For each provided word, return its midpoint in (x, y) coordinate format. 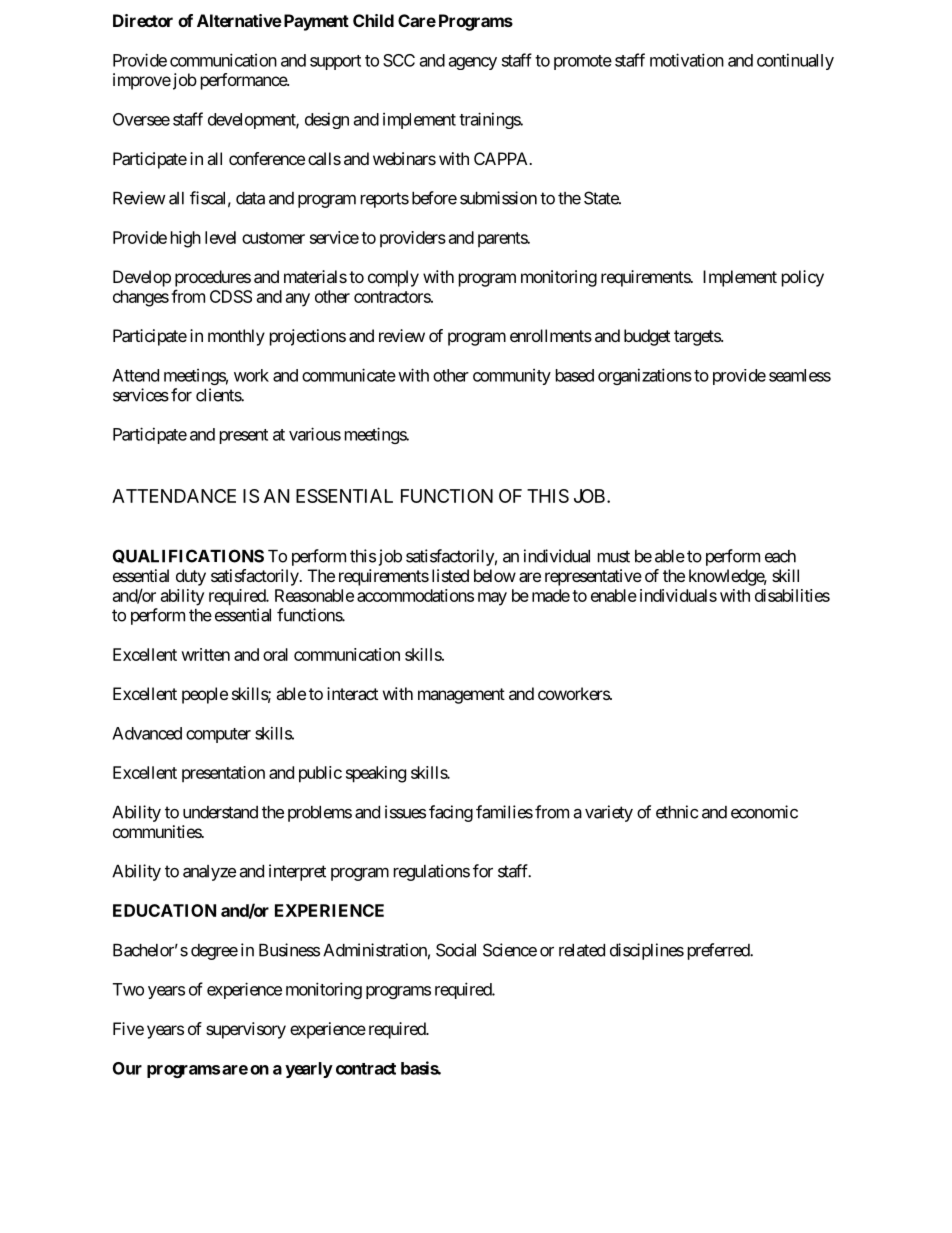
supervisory (246, 1030)
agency (473, 63)
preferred (719, 951)
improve (142, 81)
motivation (687, 60)
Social (456, 950)
